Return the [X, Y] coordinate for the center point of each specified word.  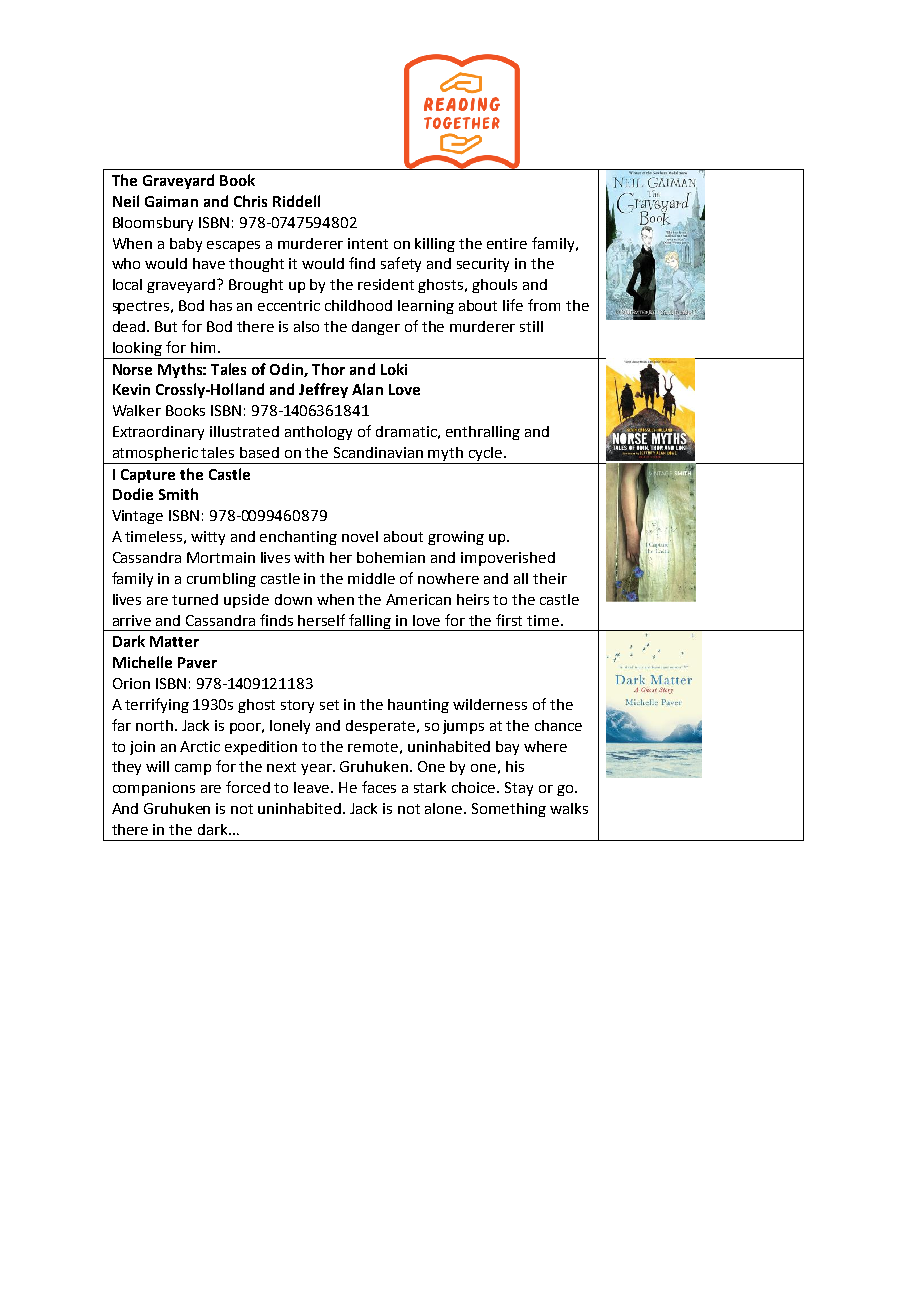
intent [368, 243]
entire [507, 243]
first [509, 620]
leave [313, 787]
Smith [178, 494]
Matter [174, 641]
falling [371, 622]
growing [456, 538]
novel [360, 536]
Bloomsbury [153, 224]
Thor [328, 369]
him [203, 347]
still [531, 326]
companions [154, 789]
